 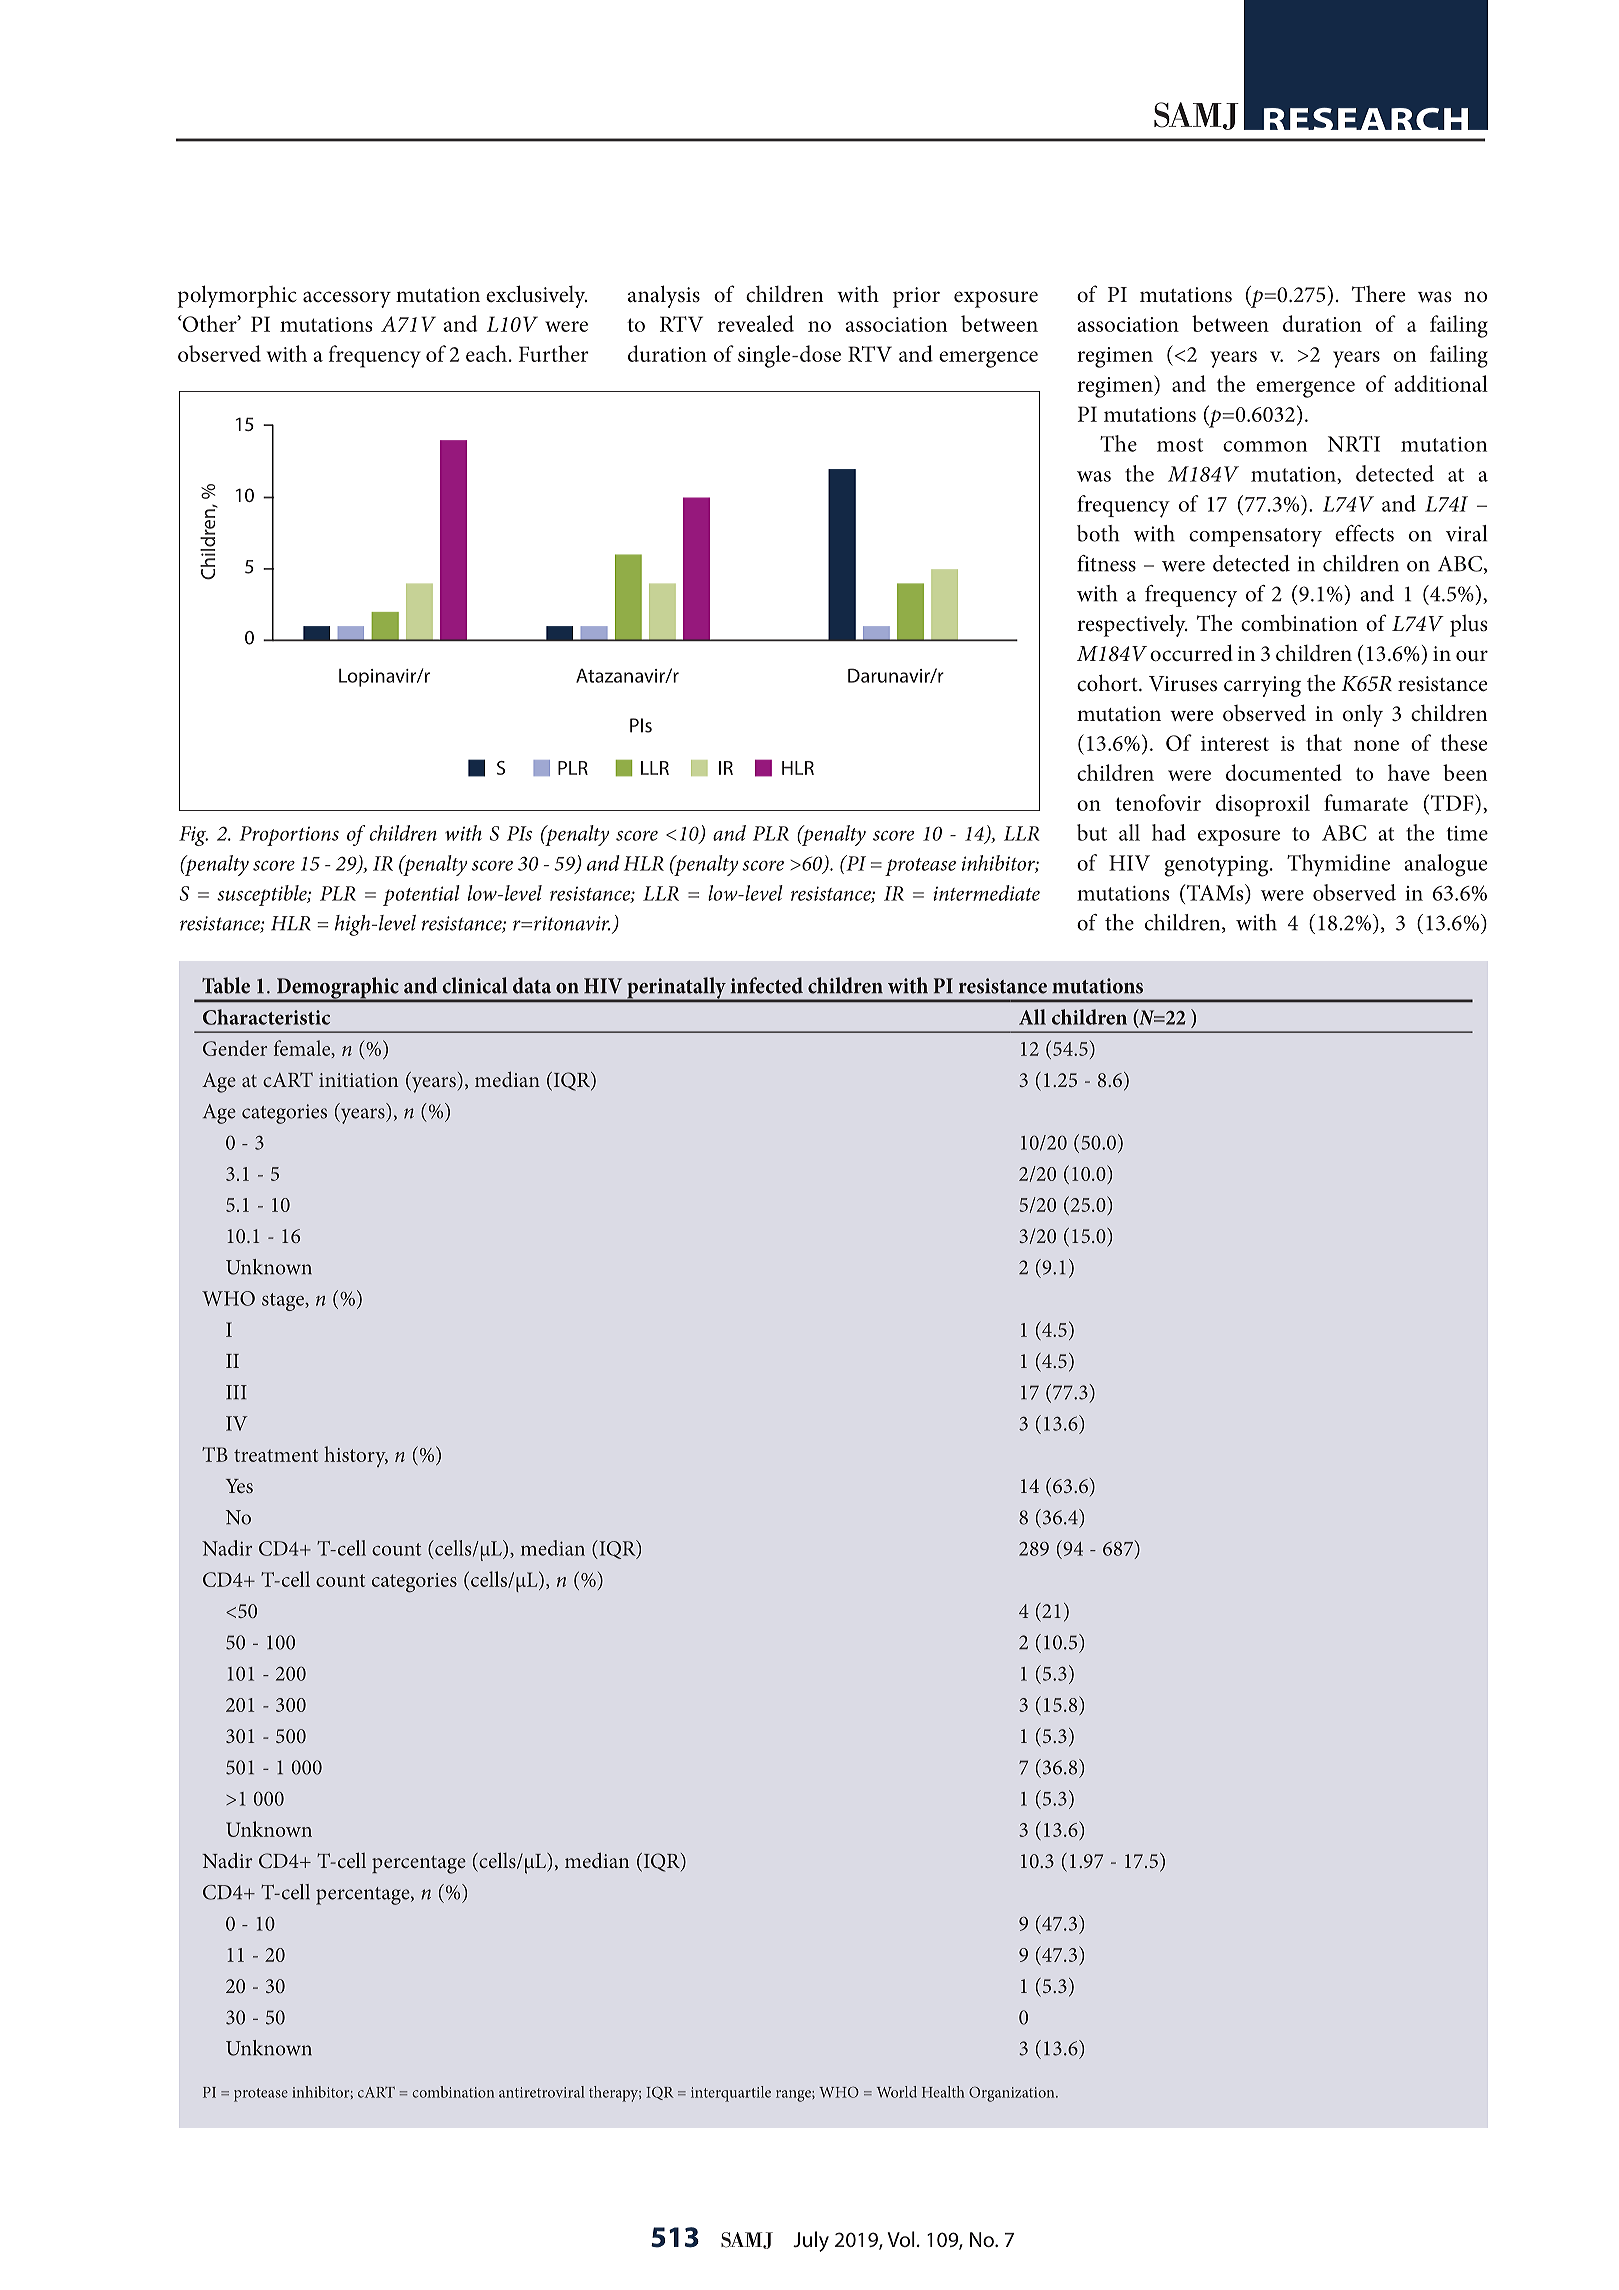 I want to click on III, so click(x=236, y=1392).
